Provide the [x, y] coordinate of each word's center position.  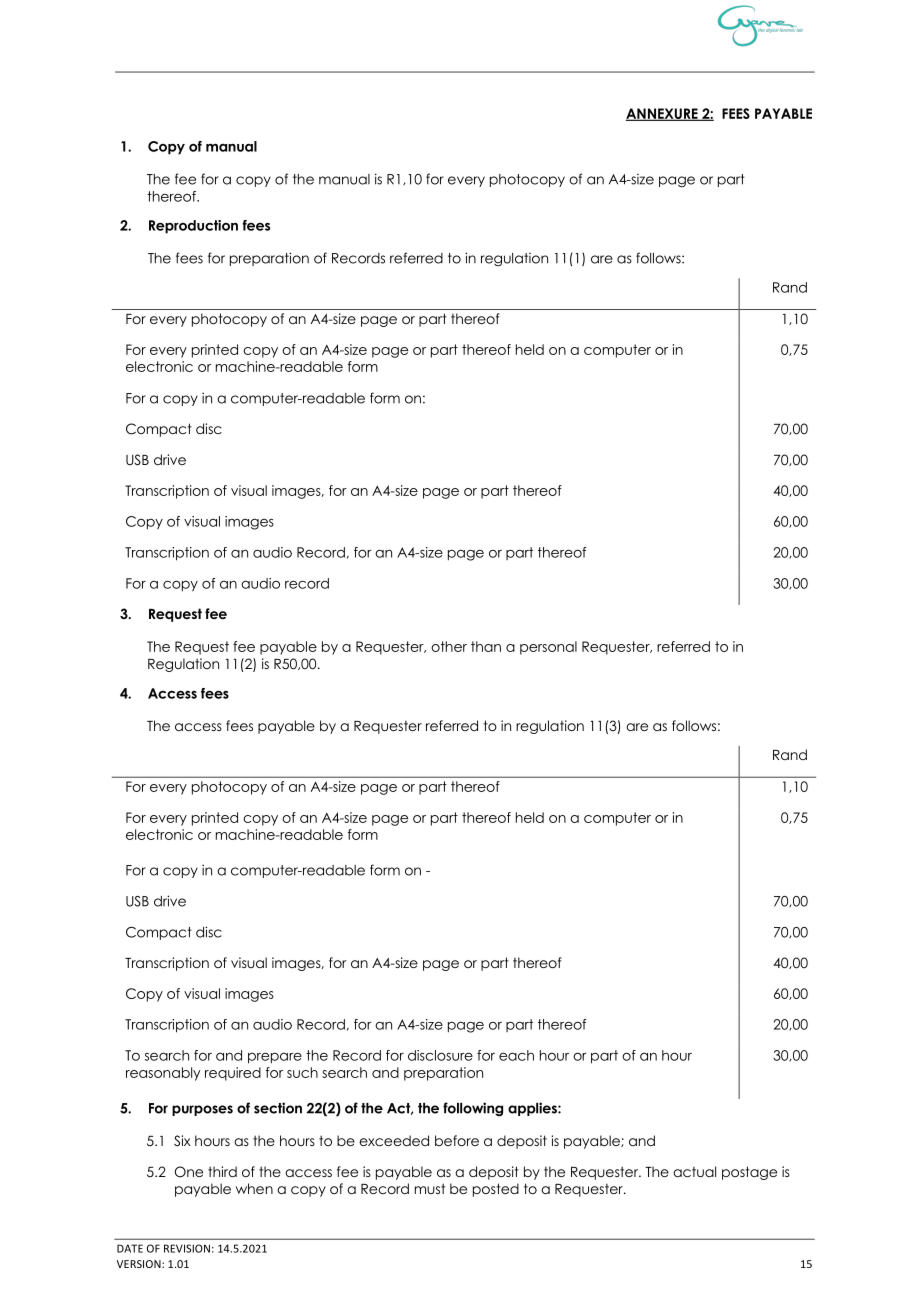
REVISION [187, 1248]
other [449, 646]
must [430, 1188]
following [473, 1109]
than [486, 646]
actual [694, 1171]
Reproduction [193, 227]
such [302, 1072]
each [516, 1055]
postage [749, 1173]
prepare [275, 1058]
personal [548, 648]
